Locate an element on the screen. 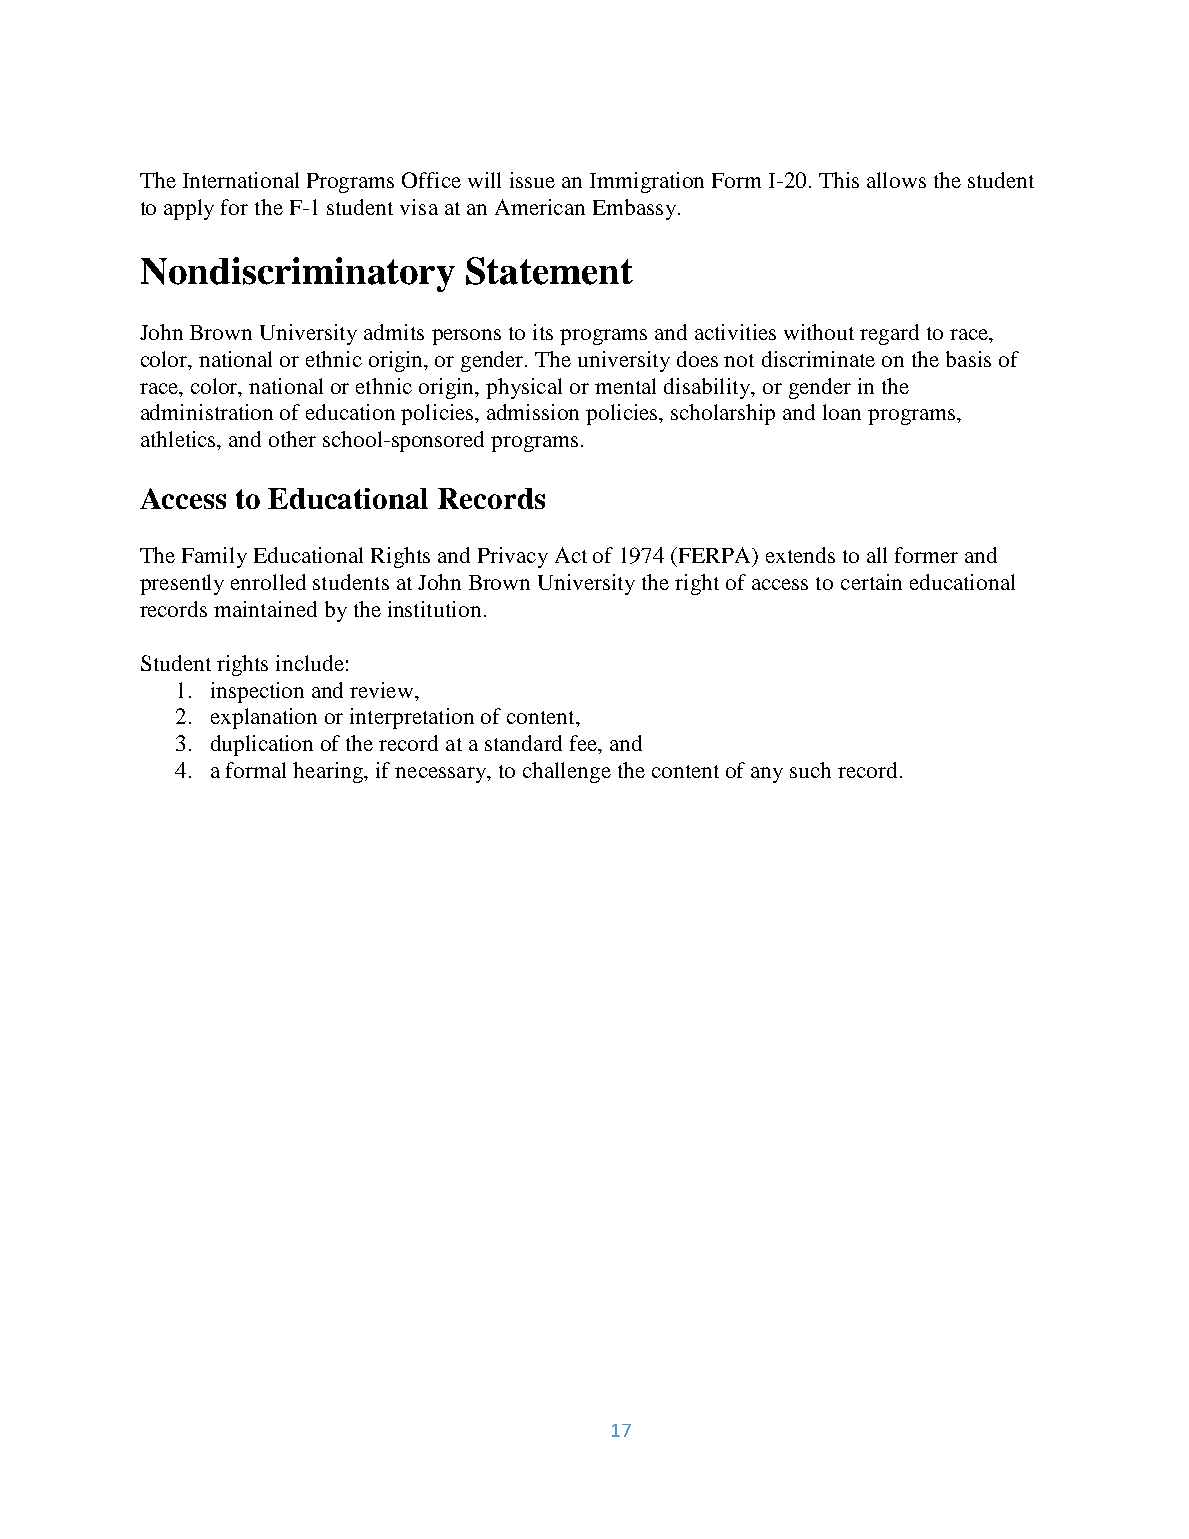  apply is located at coordinates (189, 209).
